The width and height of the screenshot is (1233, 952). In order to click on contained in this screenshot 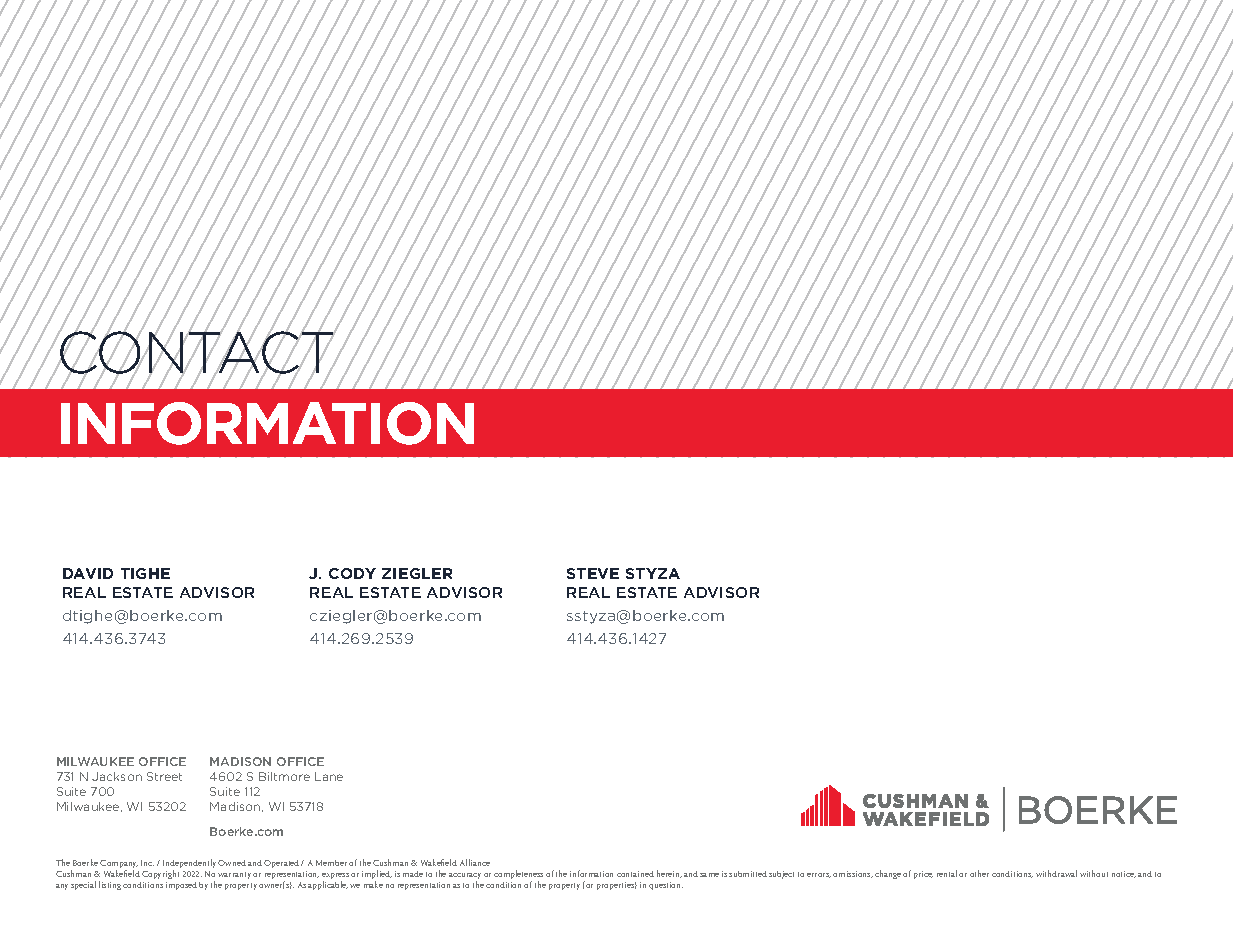, I will do `click(635, 874)`.
